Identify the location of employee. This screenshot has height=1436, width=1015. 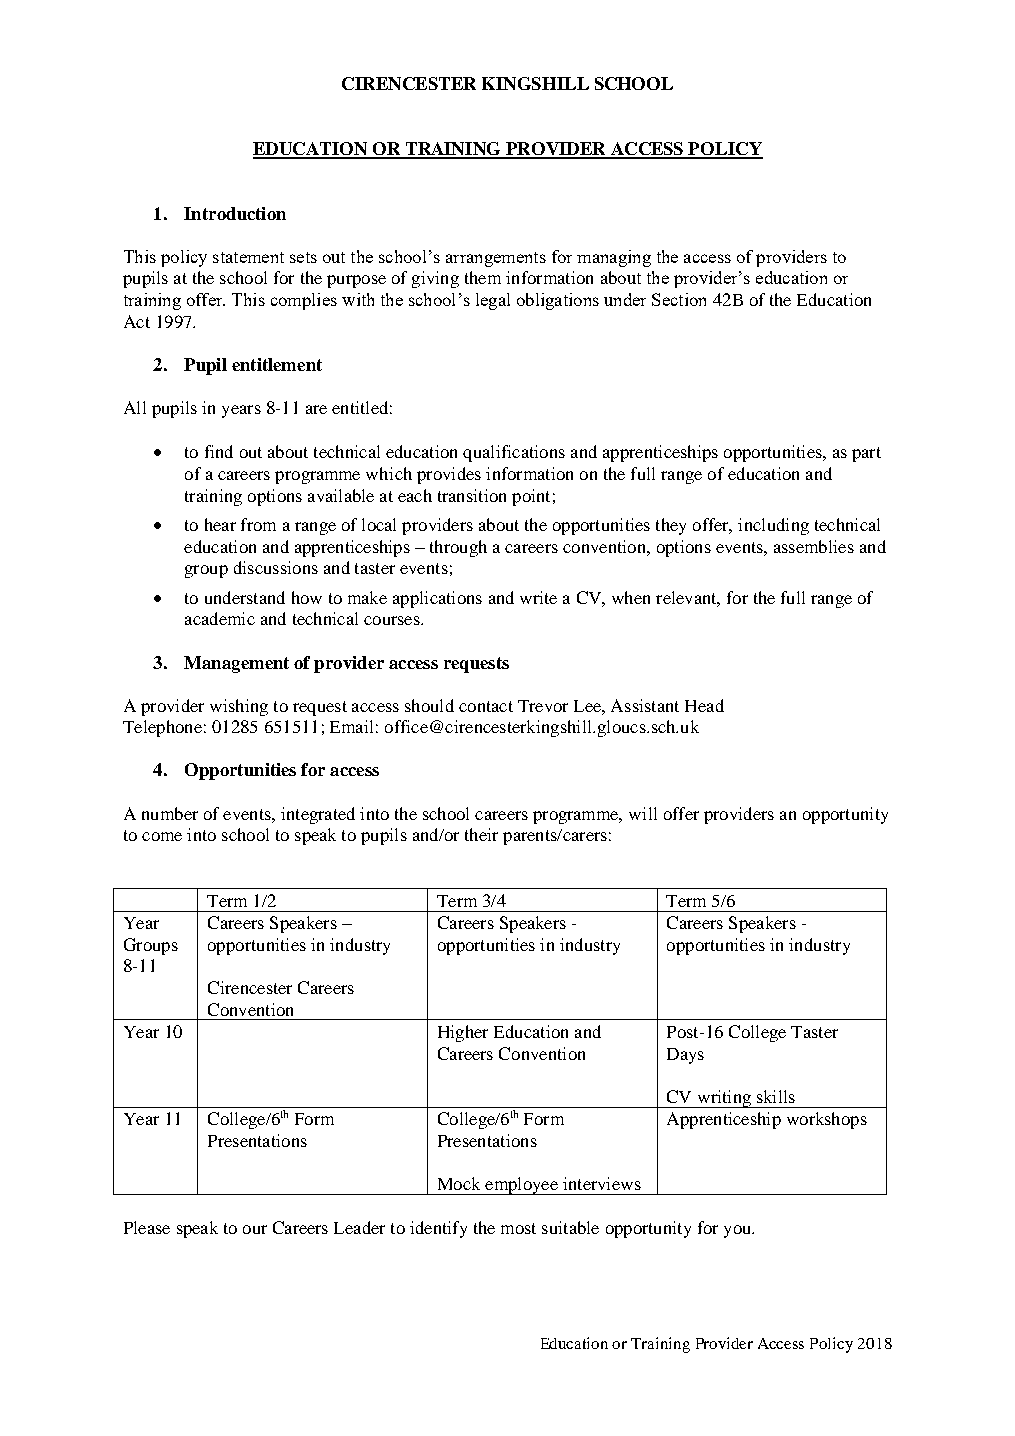
(521, 1186).
